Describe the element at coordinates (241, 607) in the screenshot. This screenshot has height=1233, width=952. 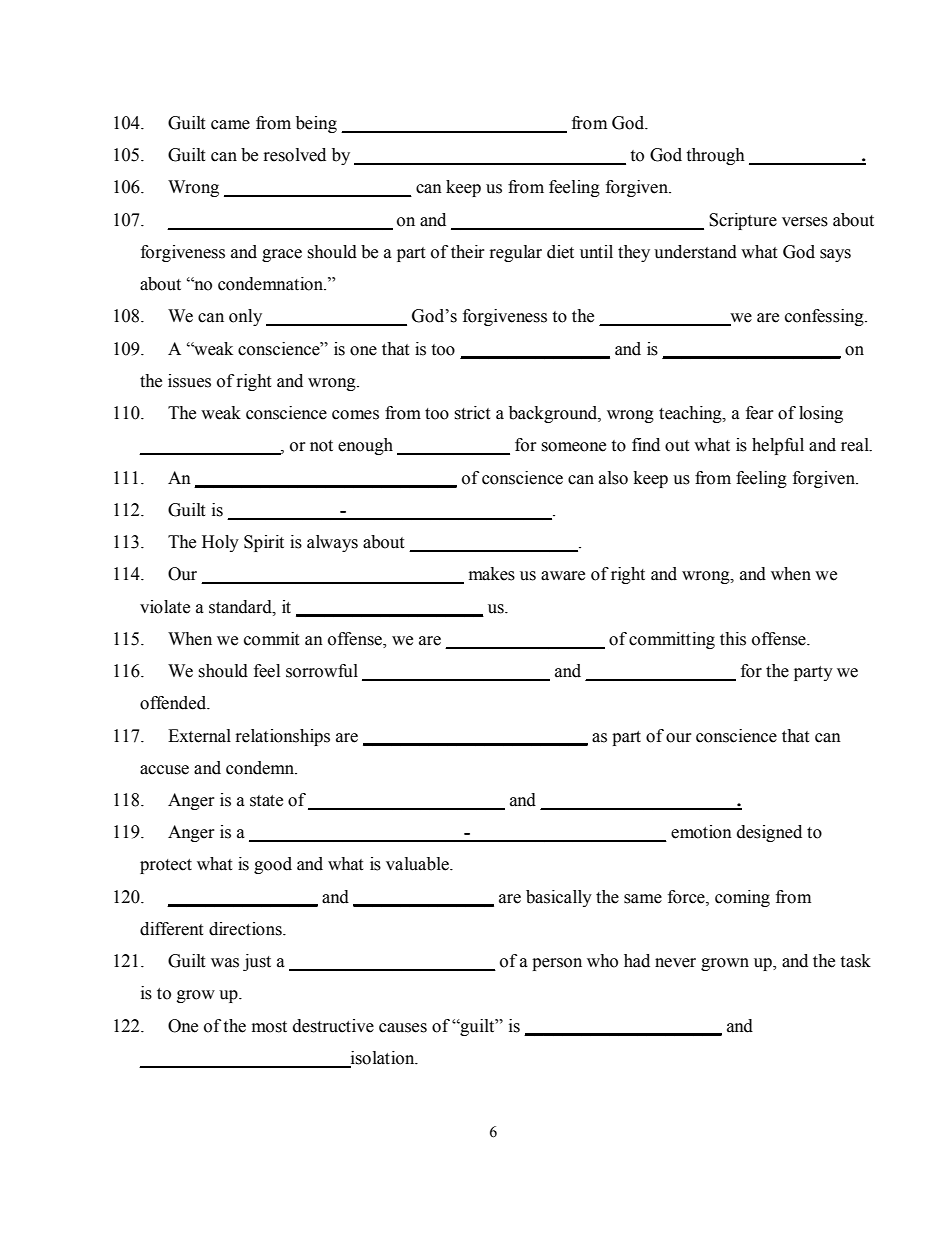
I see `standard` at that location.
